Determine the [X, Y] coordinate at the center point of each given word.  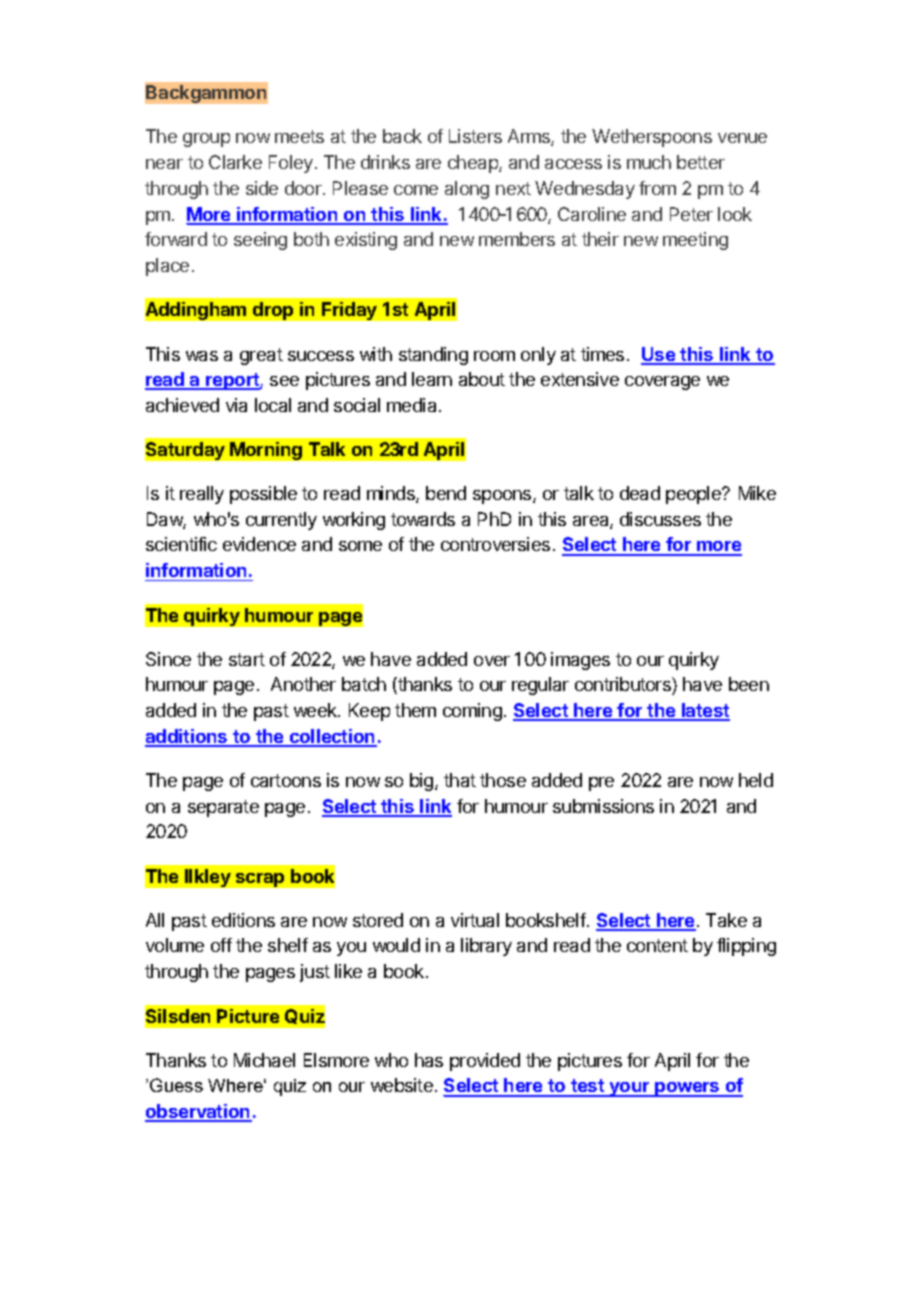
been [749, 684]
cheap [474, 164]
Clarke [235, 162]
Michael [264, 1060]
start [247, 659]
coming [472, 712]
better [701, 162]
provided [485, 1062]
